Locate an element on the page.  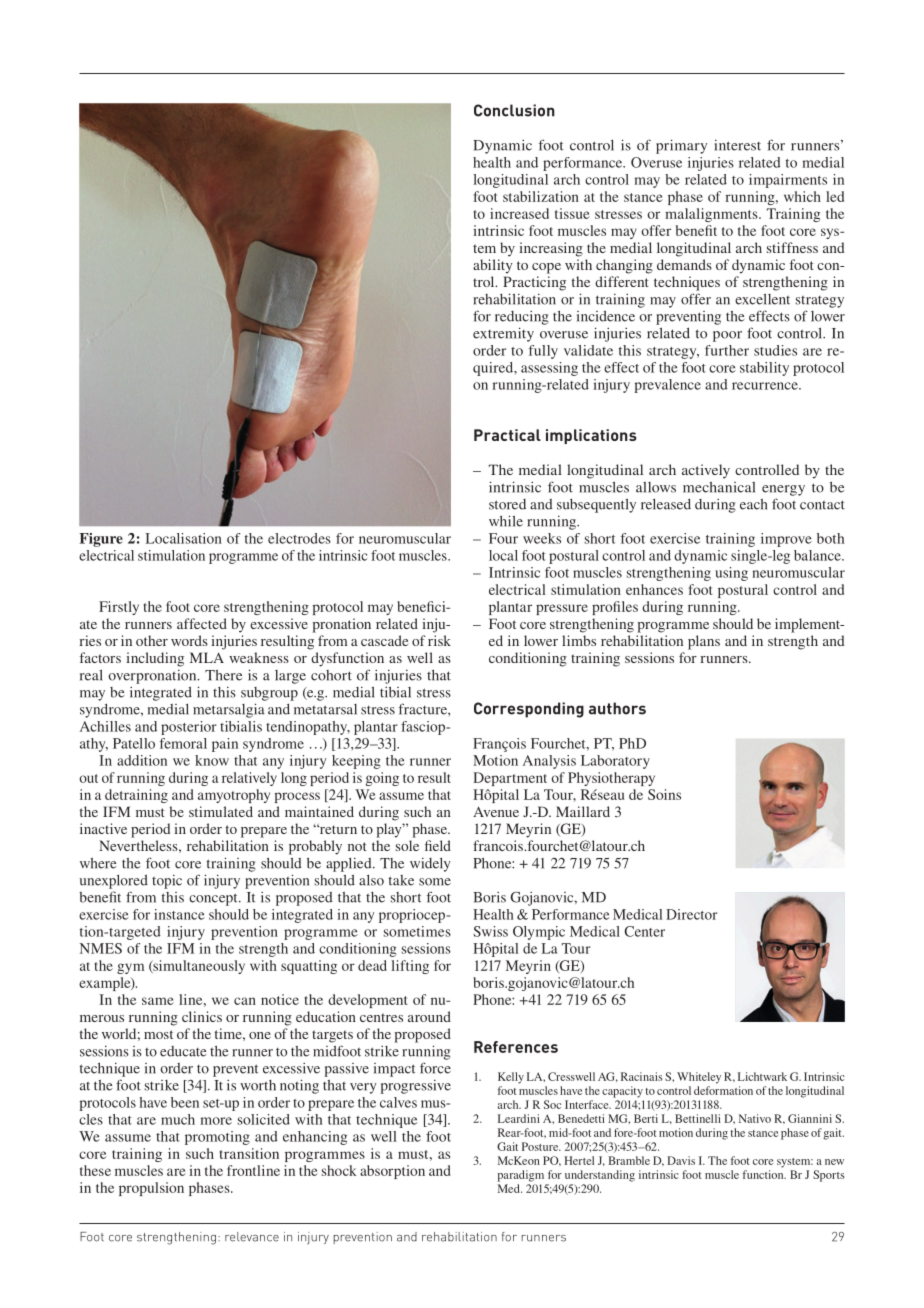
further is located at coordinates (727, 350).
